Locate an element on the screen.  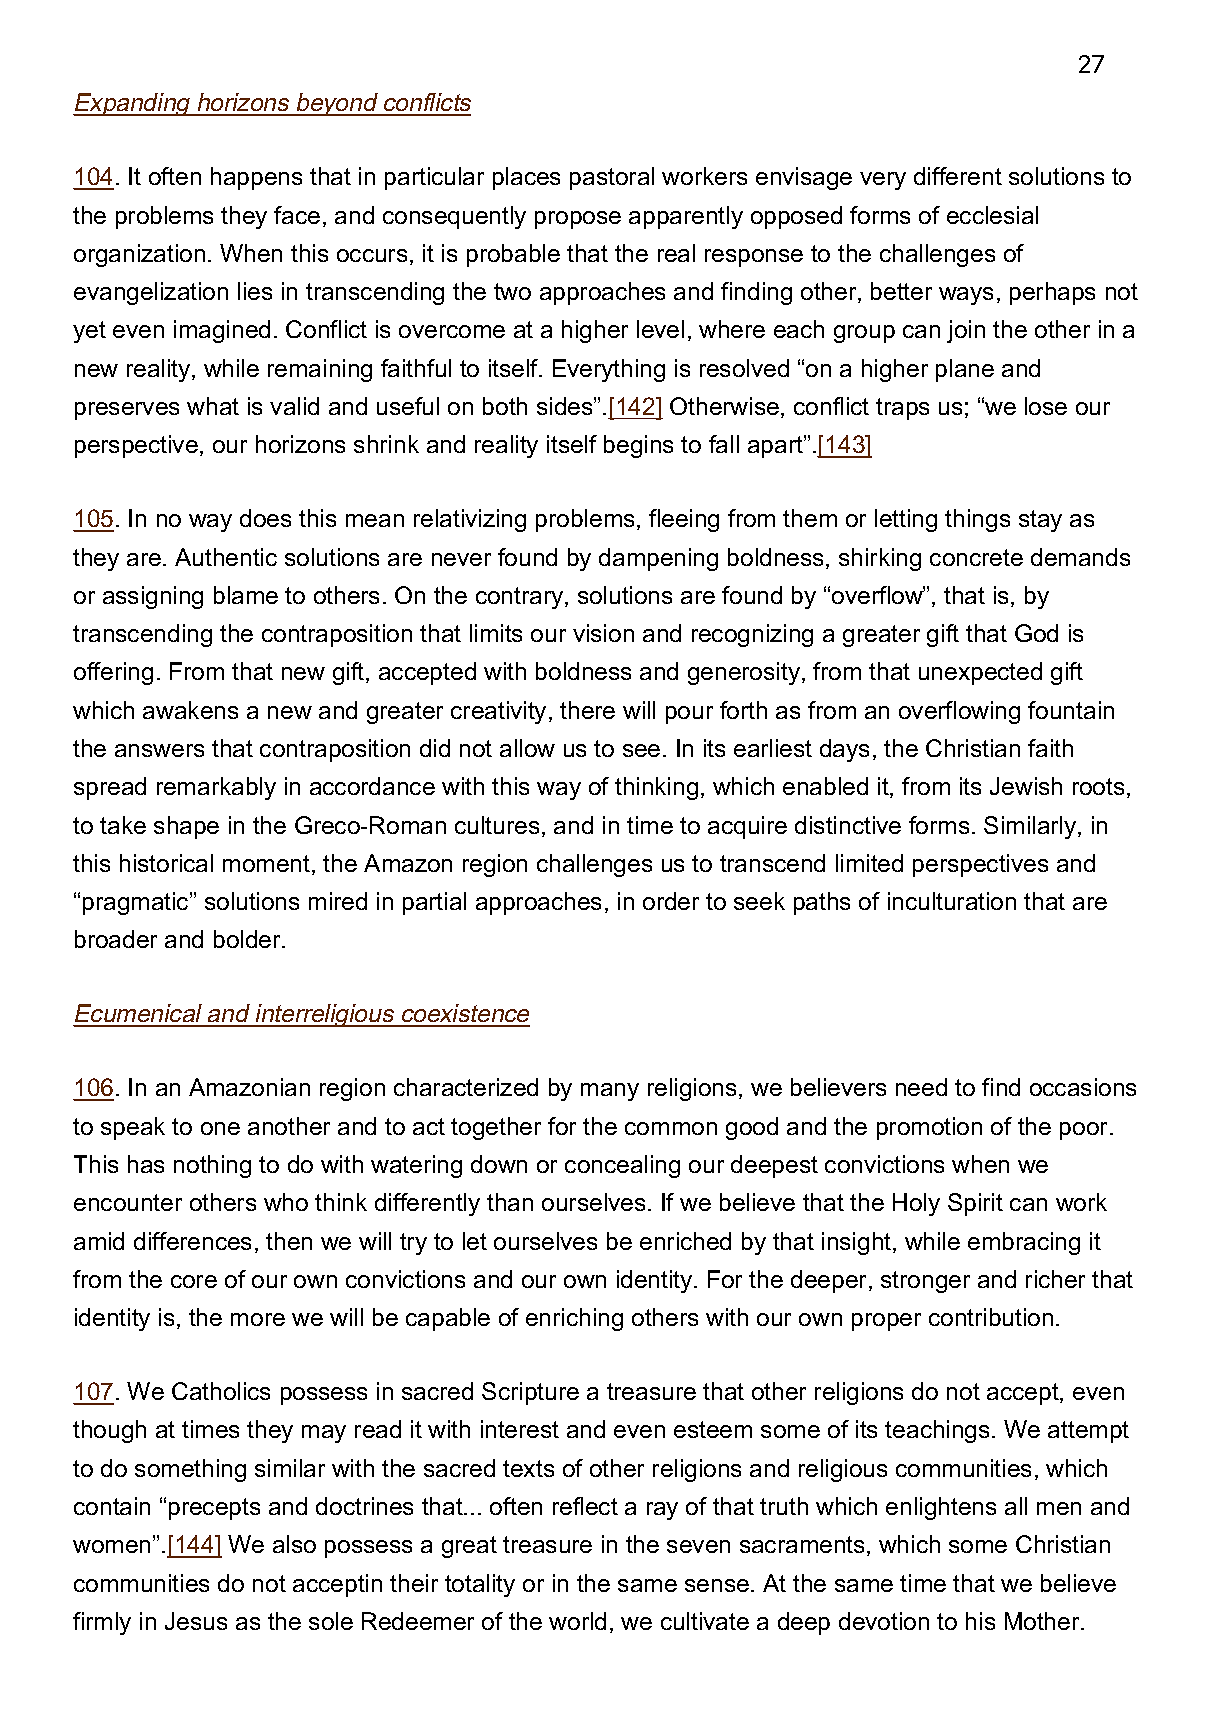
limited is located at coordinates (869, 863).
